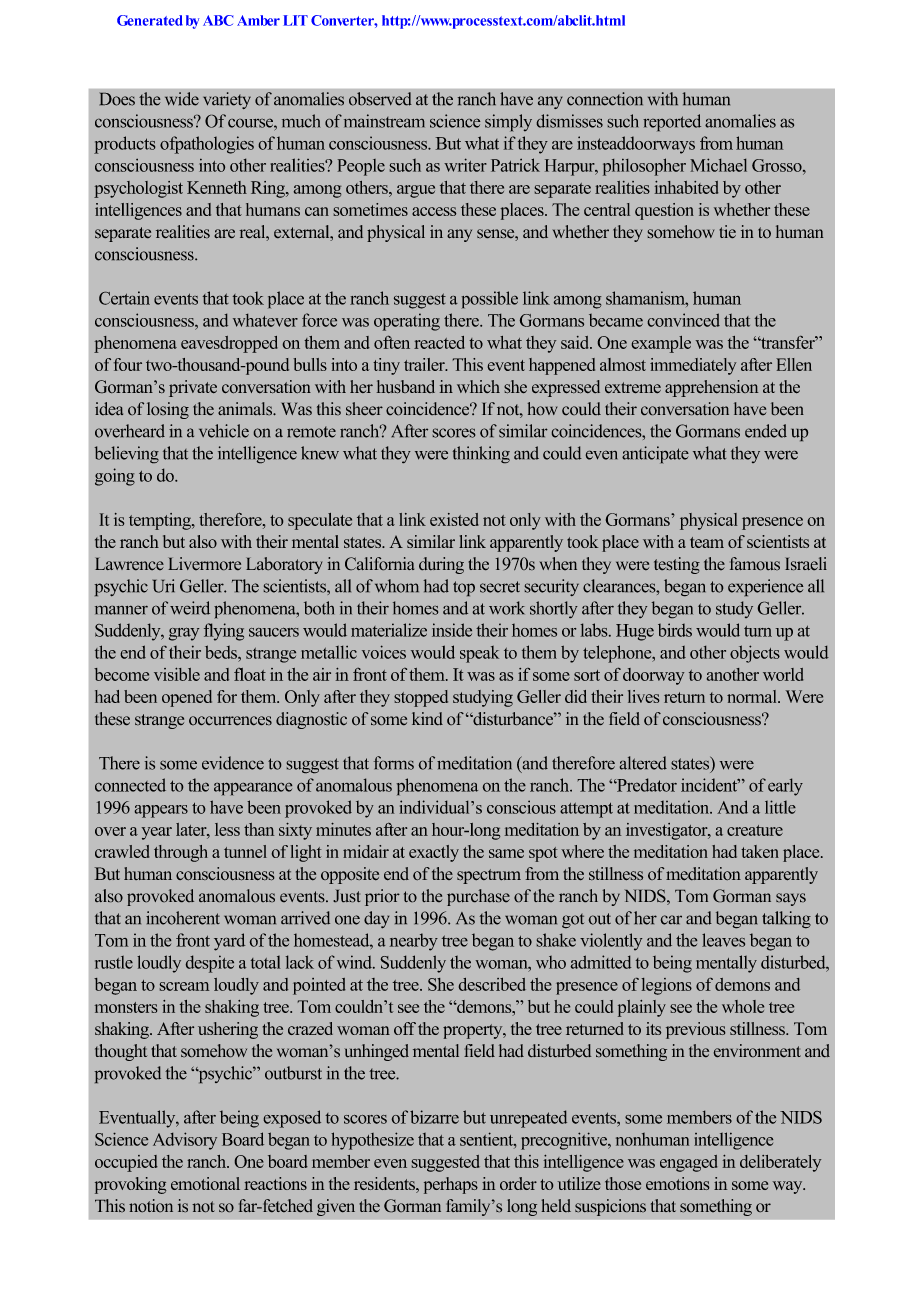 The width and height of the screenshot is (924, 1308). I want to click on perhaps, so click(451, 1185).
